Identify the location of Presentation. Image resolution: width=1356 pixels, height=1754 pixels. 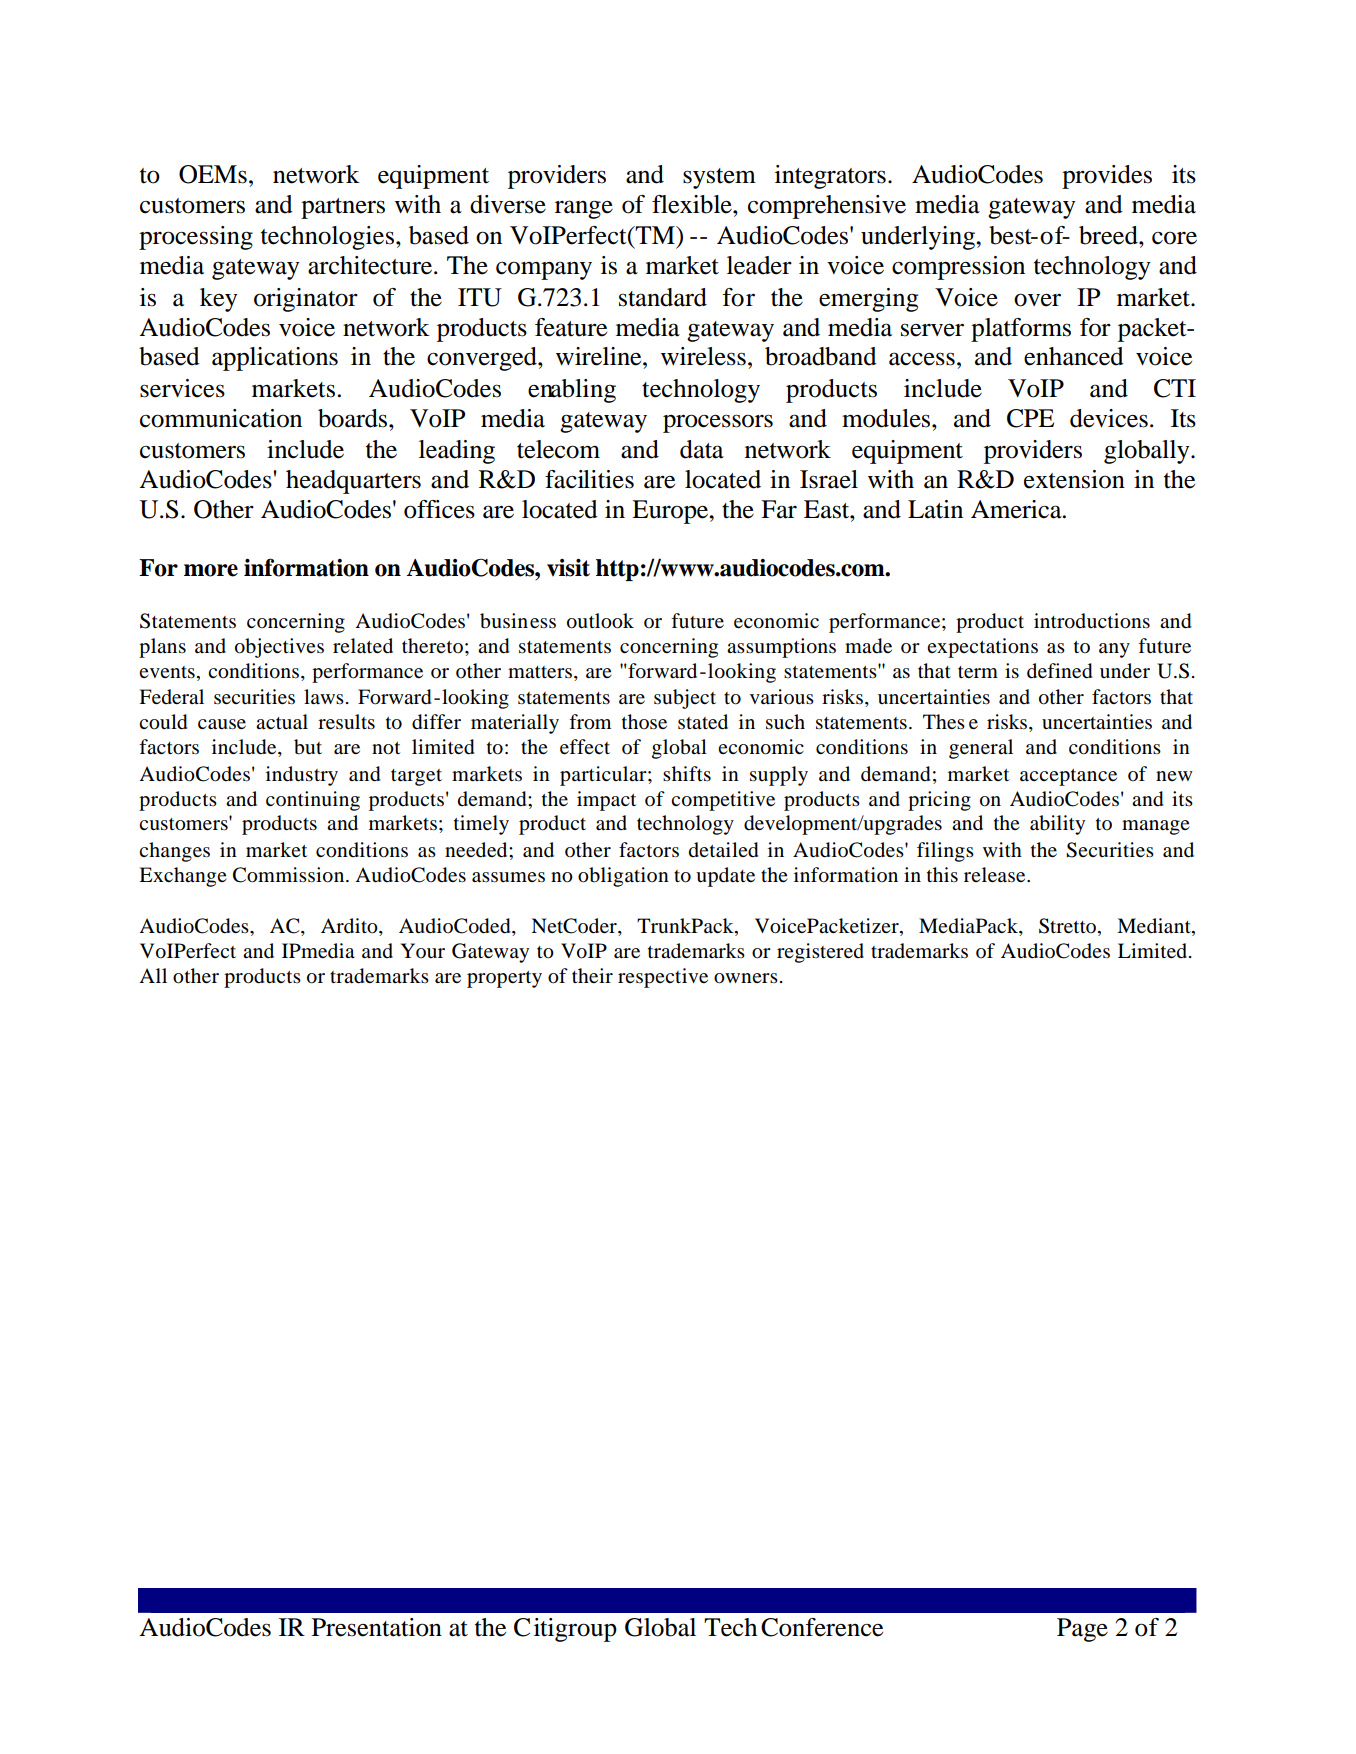
(377, 1627).
